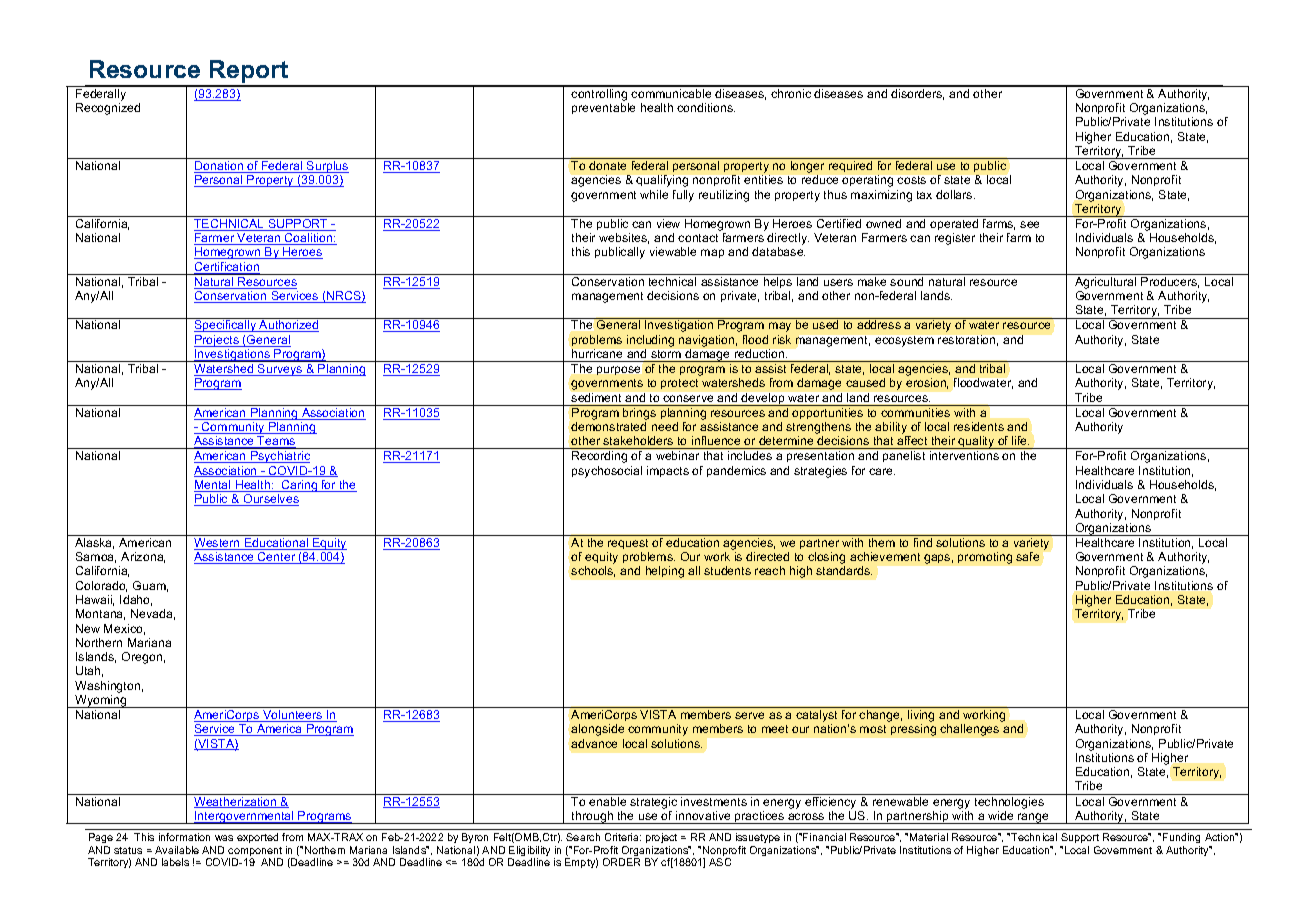  What do you see at coordinates (136, 600) in the page?
I see `Idaho` at bounding box center [136, 600].
